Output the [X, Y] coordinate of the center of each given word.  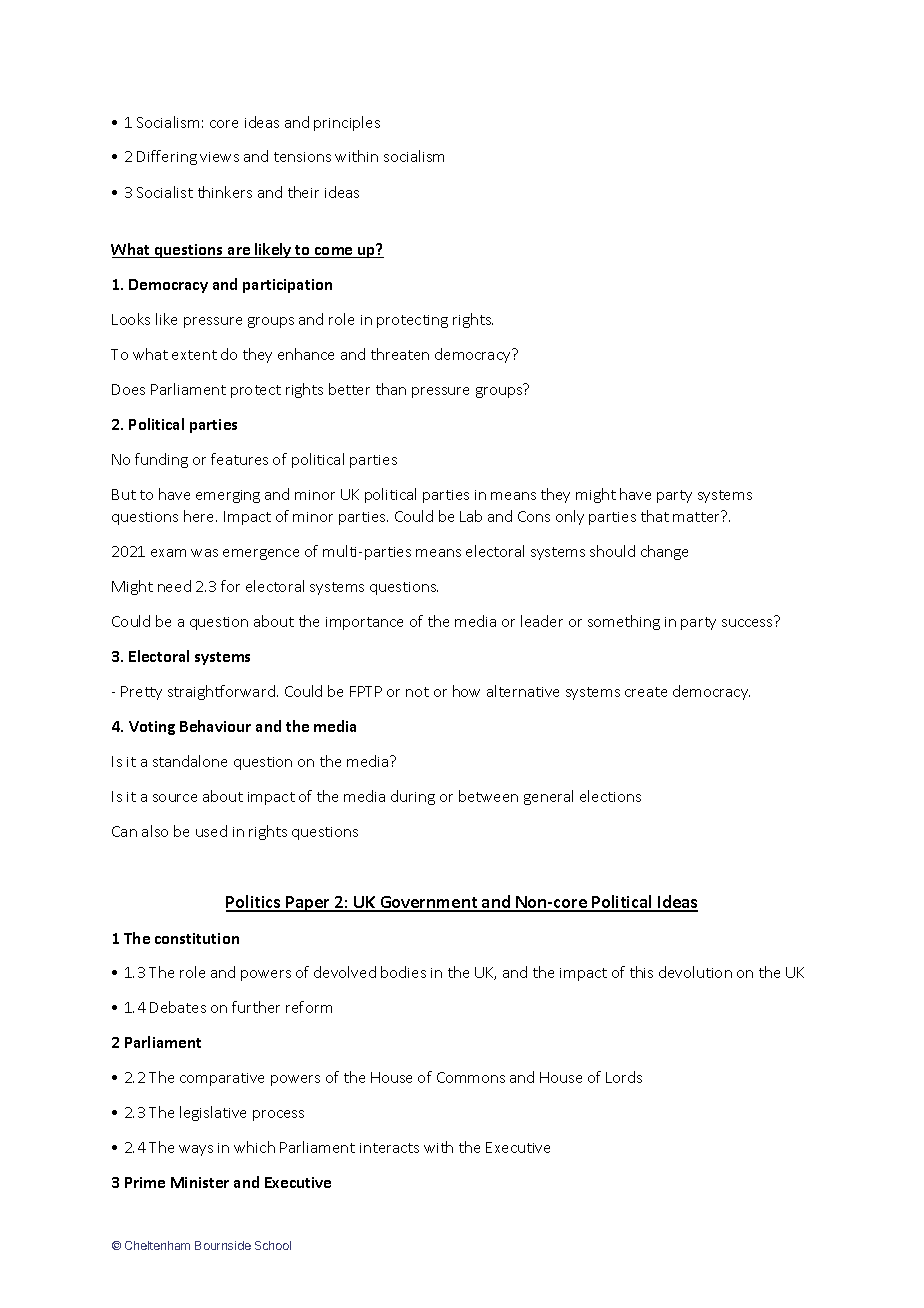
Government [429, 903]
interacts [389, 1148]
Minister [200, 1182]
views [219, 157]
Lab [471, 516]
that [655, 516]
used [211, 831]
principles [347, 123]
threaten [400, 354]
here [200, 516]
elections [610, 796]
